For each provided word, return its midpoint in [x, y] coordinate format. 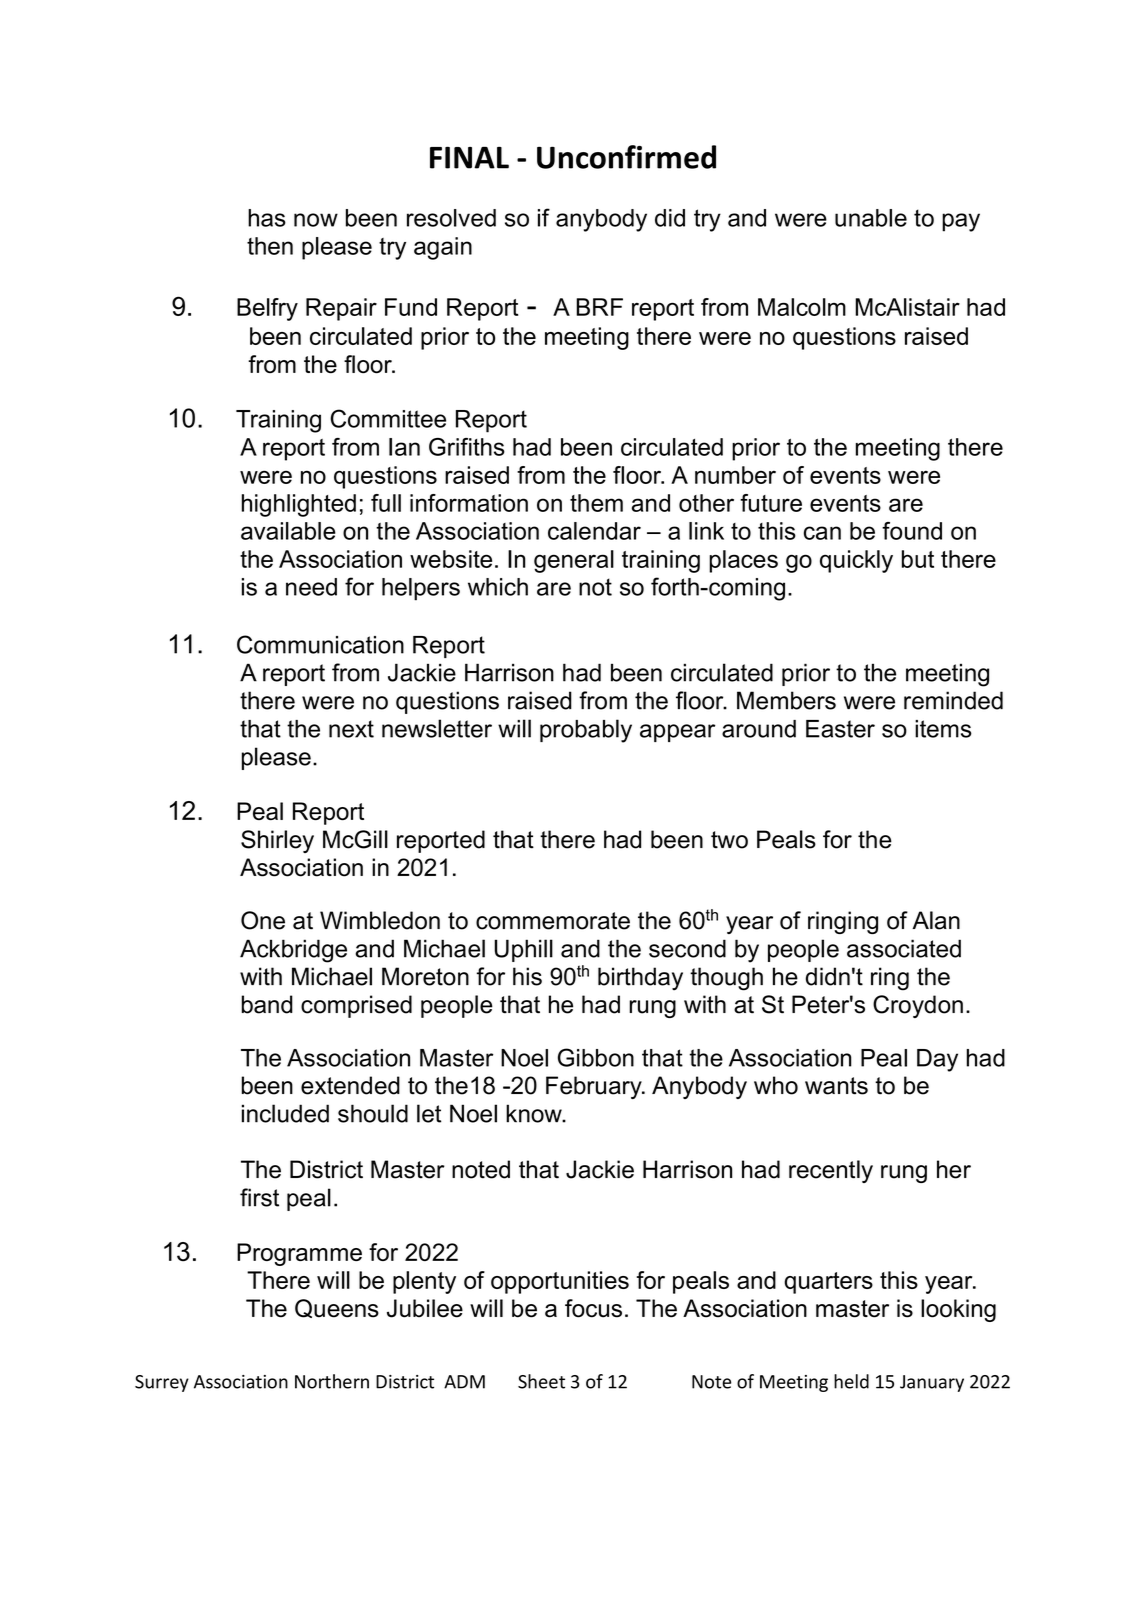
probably [586, 731]
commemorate [553, 921]
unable [871, 218]
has [267, 218]
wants [836, 1086]
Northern [332, 1381]
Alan [936, 920]
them [596, 503]
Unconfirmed [626, 157]
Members [786, 700]
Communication [320, 644]
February [595, 1087]
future [771, 503]
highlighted [299, 505]
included [285, 1113]
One [263, 920]
